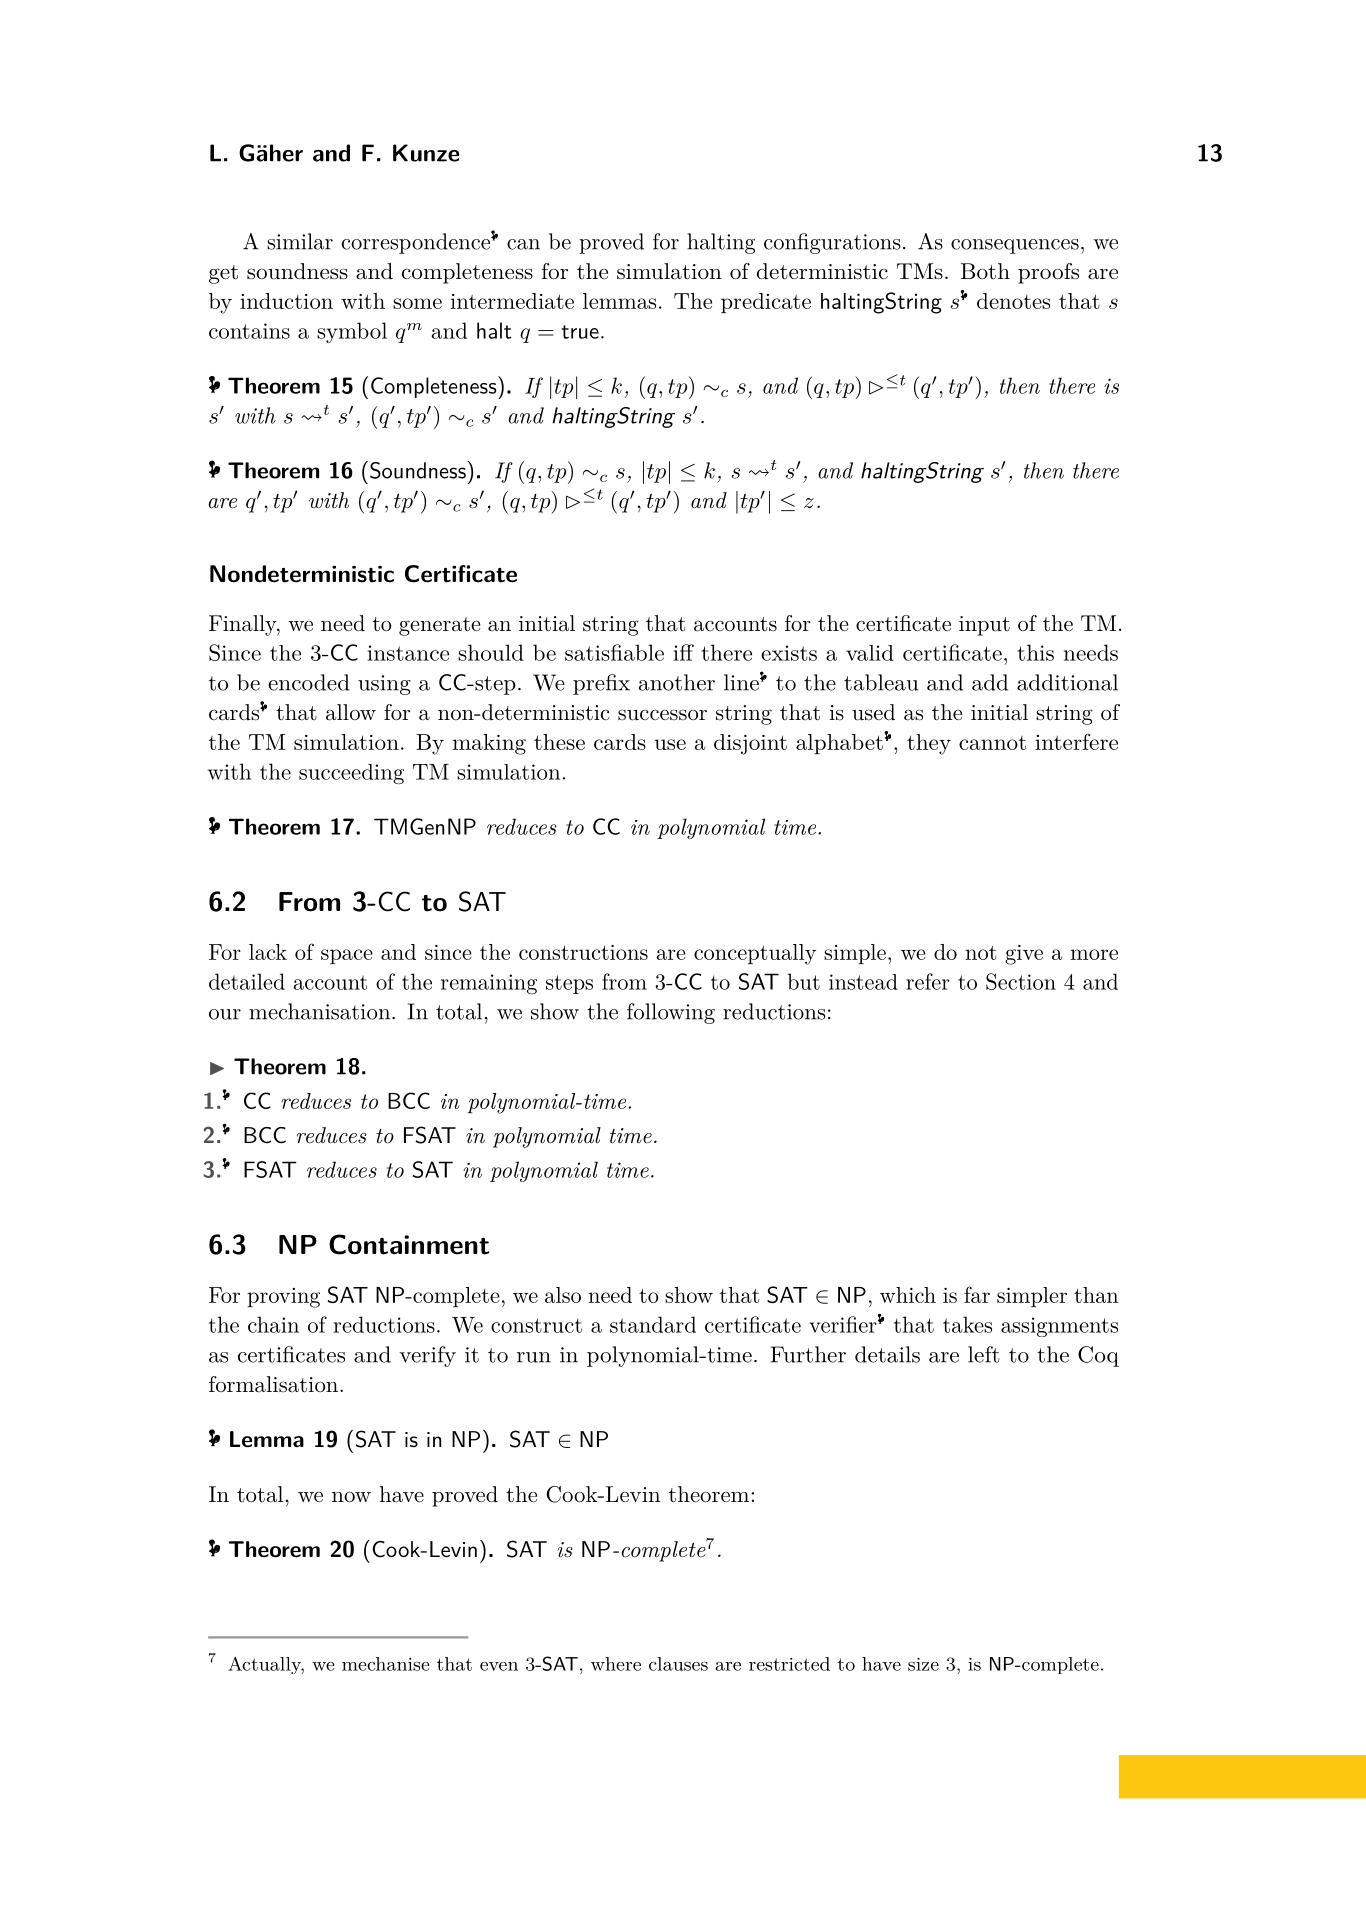 The image size is (1366, 1932). I want to click on iff, so click(683, 652).
